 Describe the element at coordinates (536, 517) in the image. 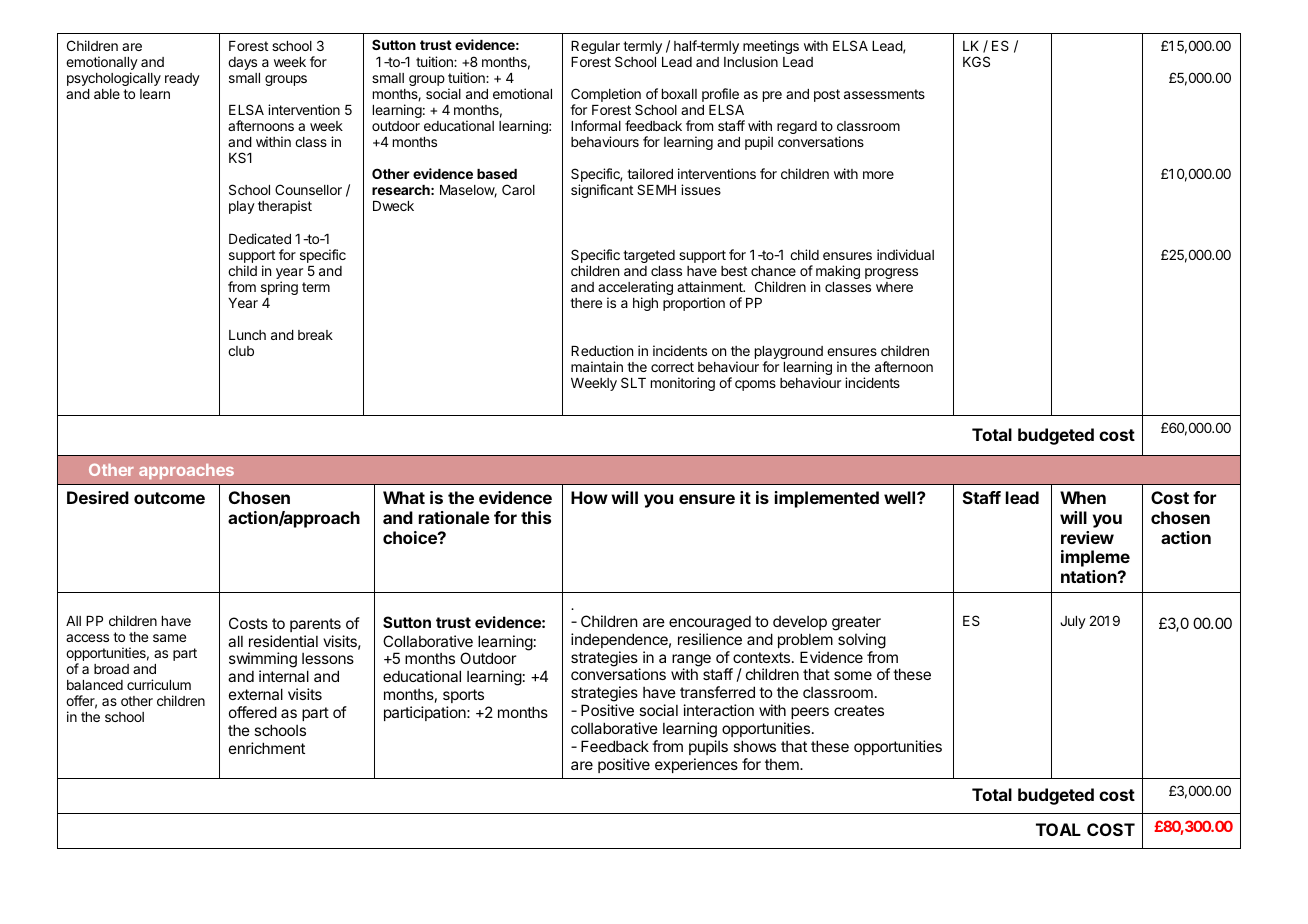

I see `this` at that location.
